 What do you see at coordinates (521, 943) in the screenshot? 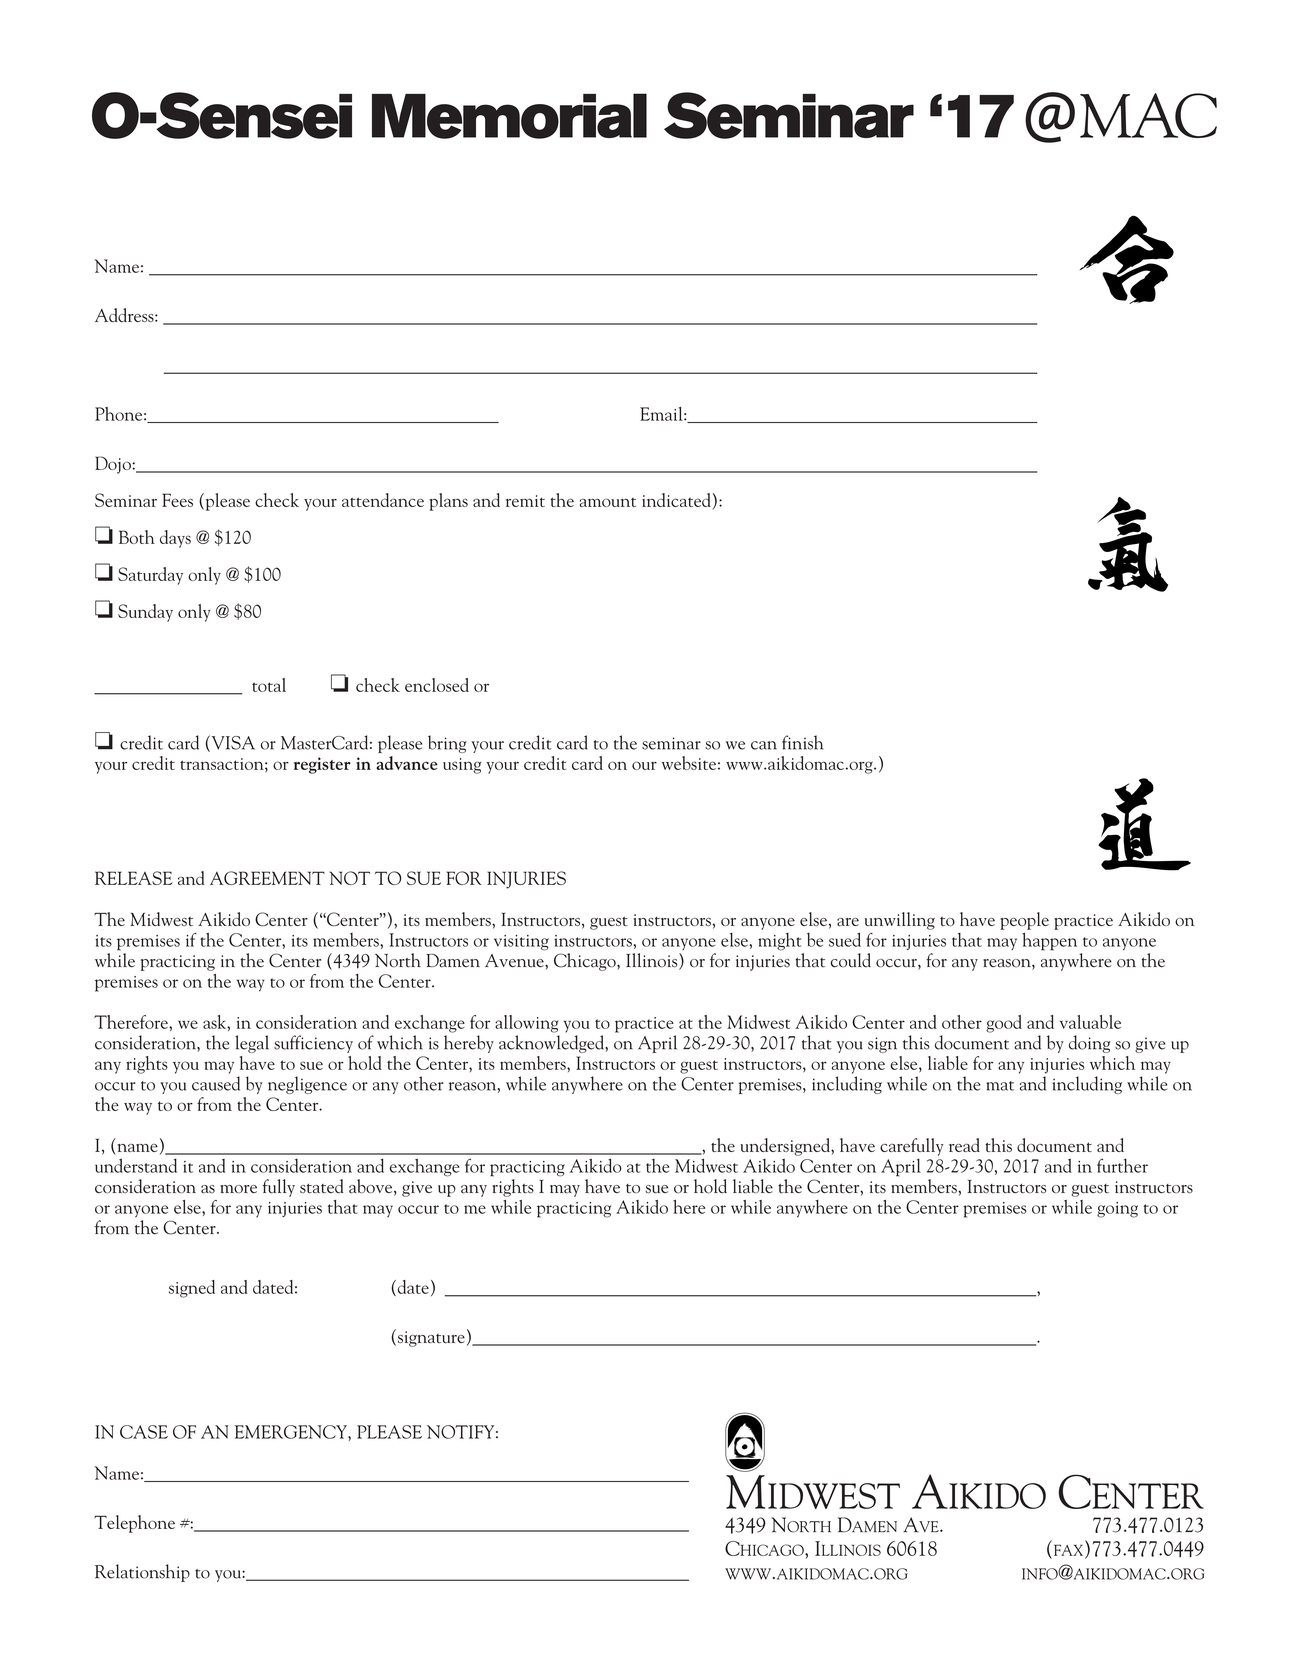
I see `visiting` at bounding box center [521, 943].
